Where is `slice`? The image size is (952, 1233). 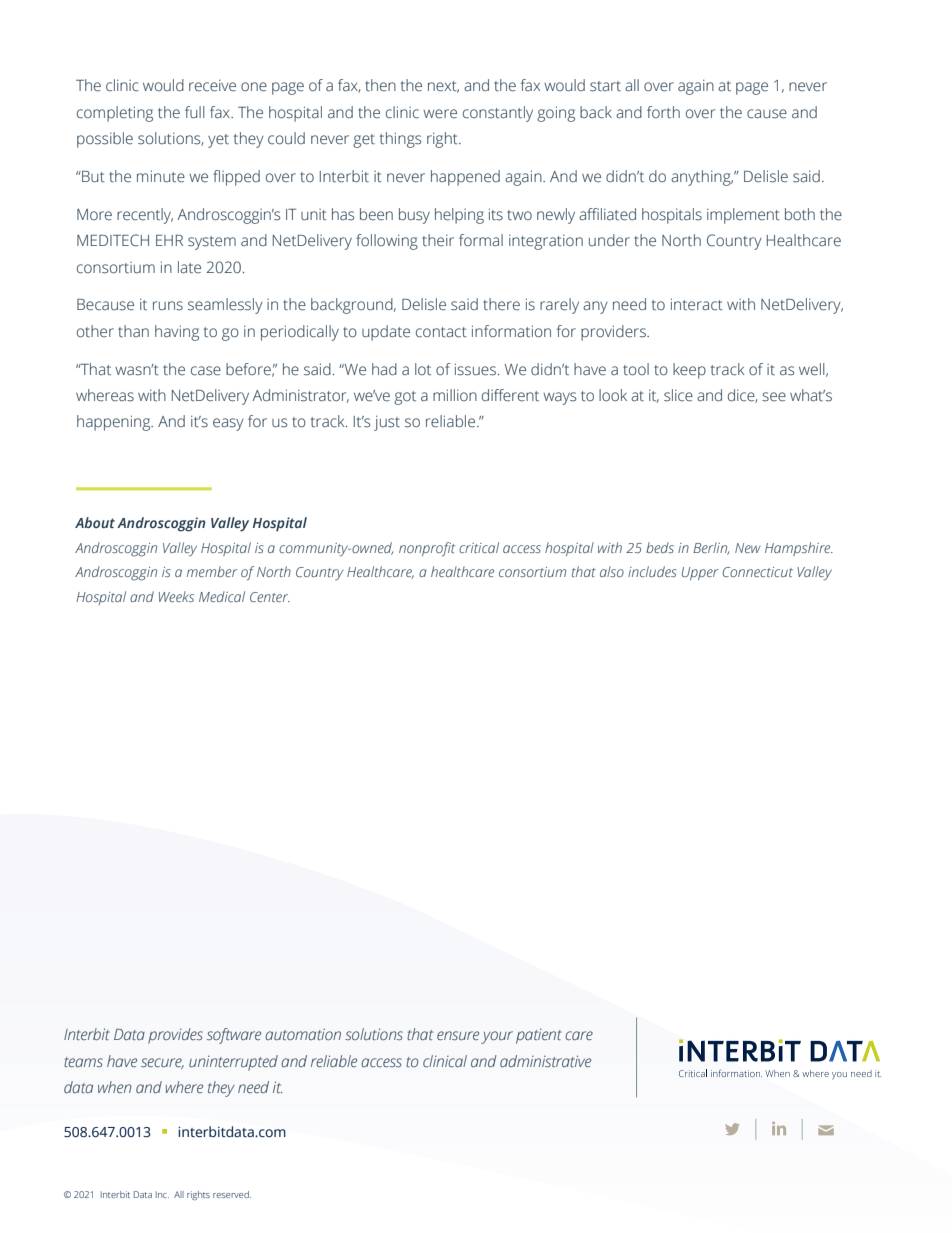 slice is located at coordinates (678, 395).
